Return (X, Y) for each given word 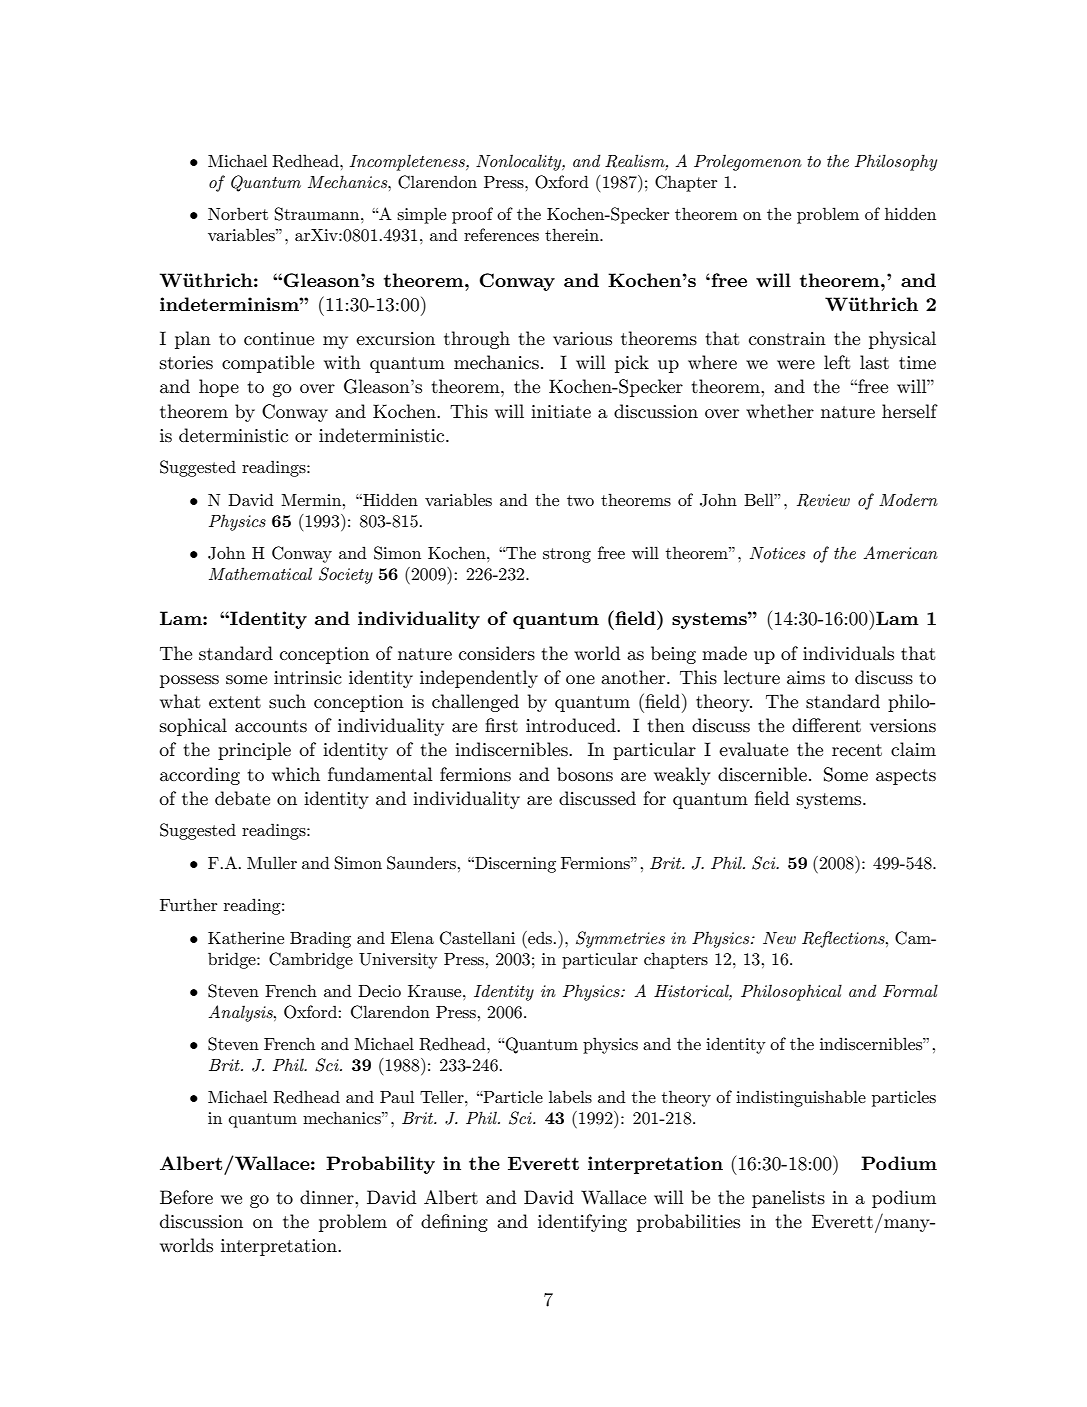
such (287, 701)
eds (539, 937)
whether (780, 411)
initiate (561, 411)
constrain (787, 339)
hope (219, 388)
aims (806, 678)
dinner (328, 1197)
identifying (582, 1223)
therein (573, 234)
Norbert (238, 213)
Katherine (246, 937)
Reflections (844, 939)
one (580, 679)
